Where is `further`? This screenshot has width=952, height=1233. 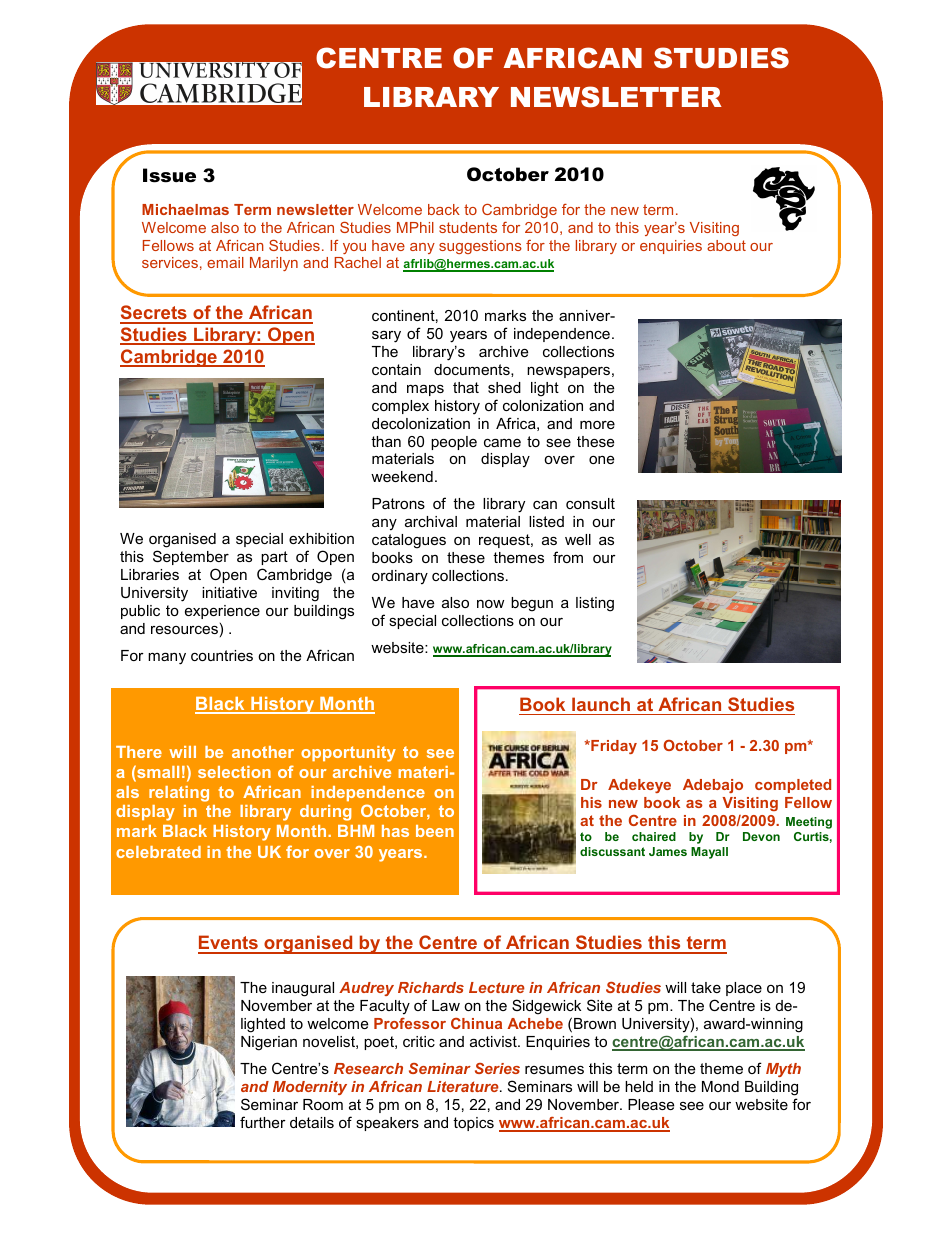
further is located at coordinates (263, 1122).
